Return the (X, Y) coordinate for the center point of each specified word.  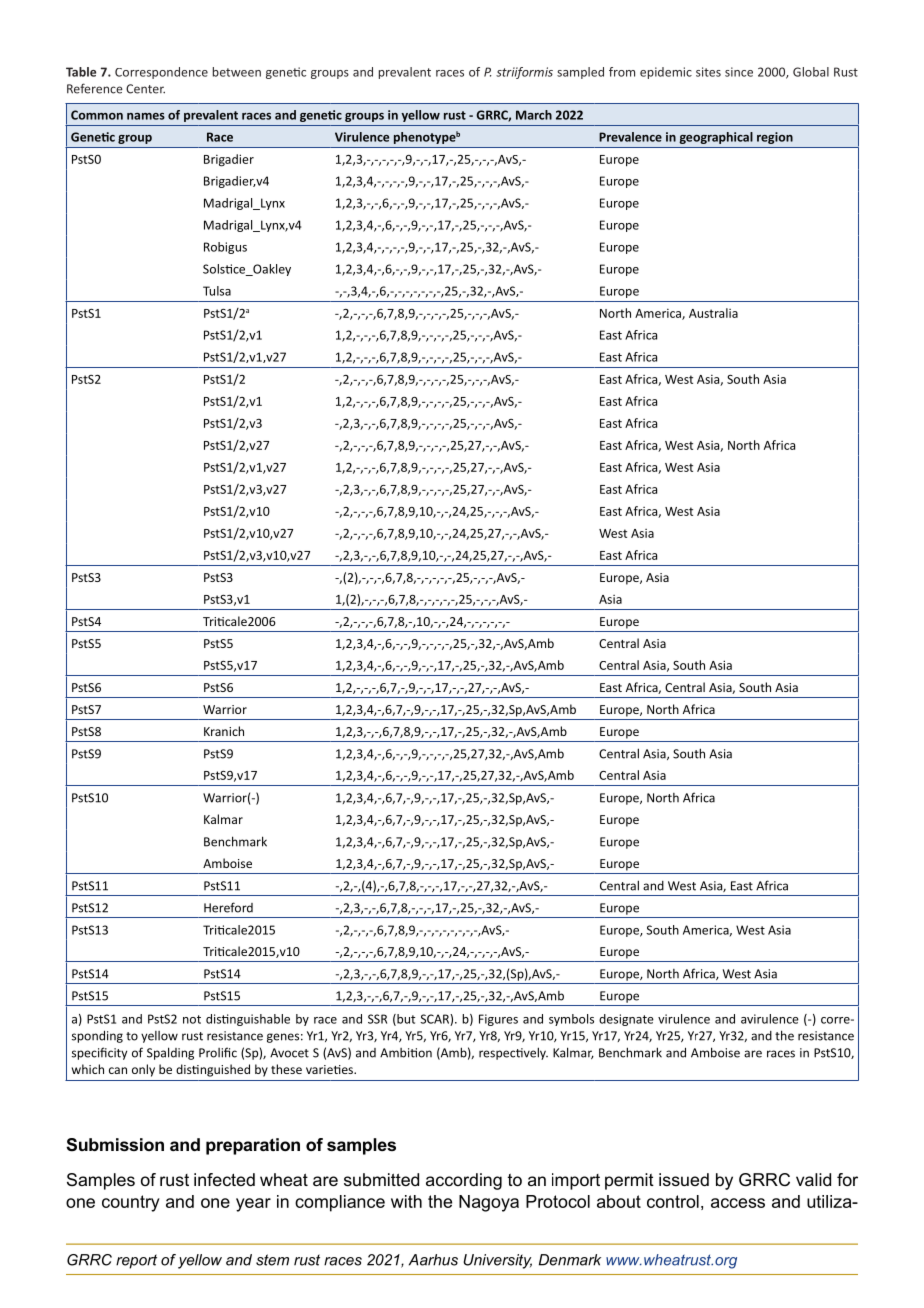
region (775, 138)
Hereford (228, 907)
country (131, 1203)
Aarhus (433, 1260)
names (146, 116)
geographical (716, 138)
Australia (713, 313)
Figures (498, 1020)
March (534, 115)
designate (626, 1020)
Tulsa (217, 291)
